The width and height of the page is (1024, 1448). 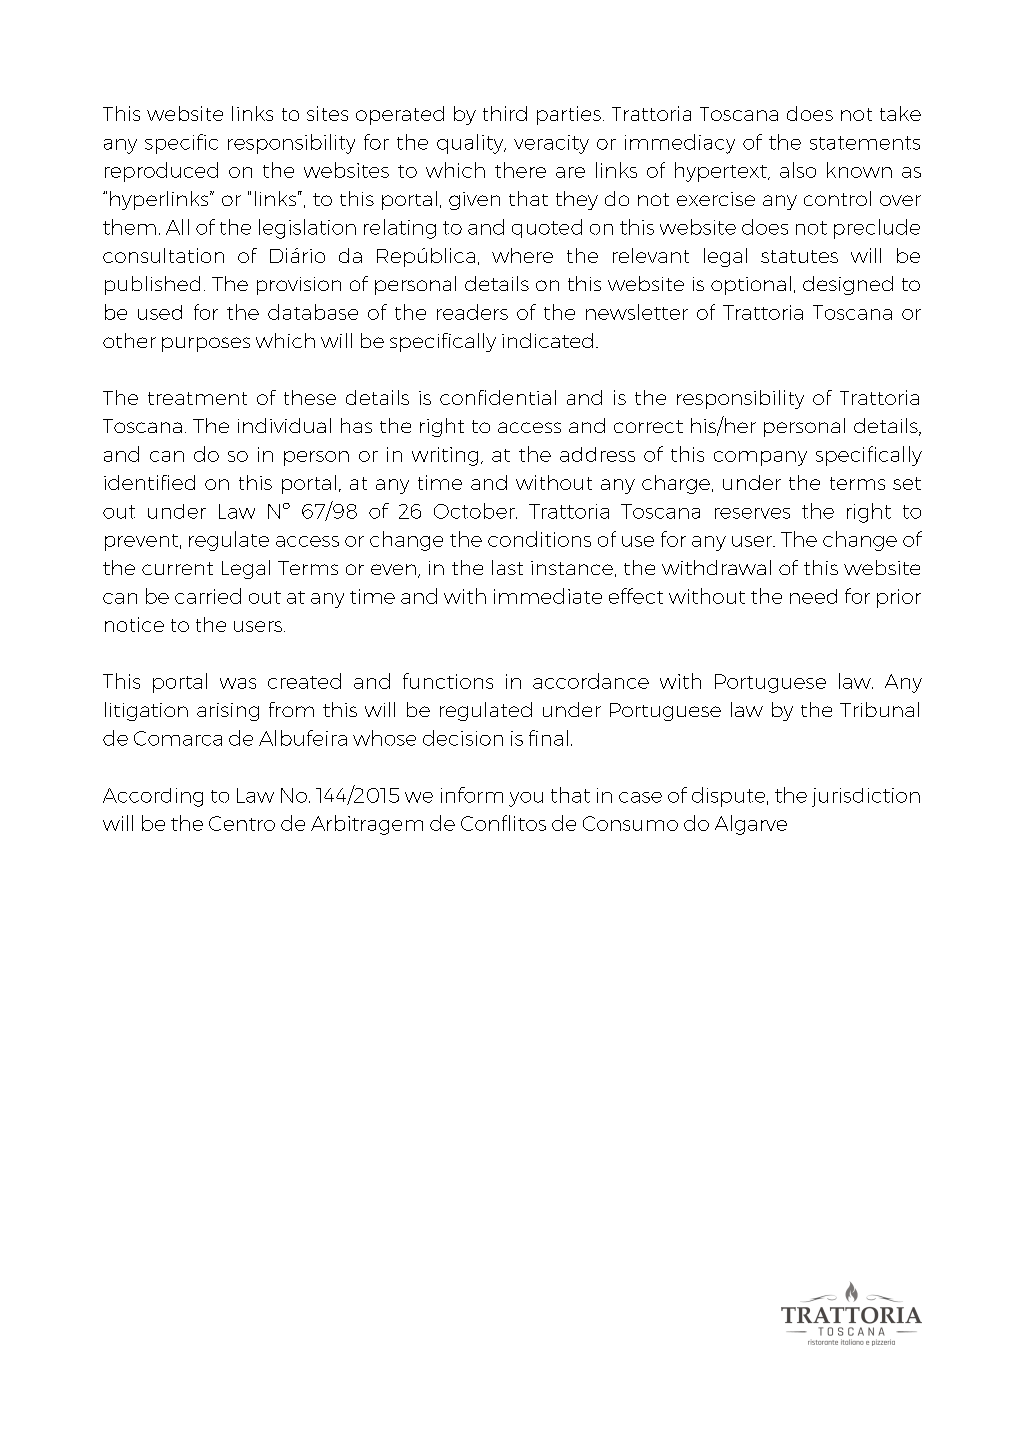 What do you see at coordinates (242, 823) in the page?
I see `Centro` at bounding box center [242, 823].
